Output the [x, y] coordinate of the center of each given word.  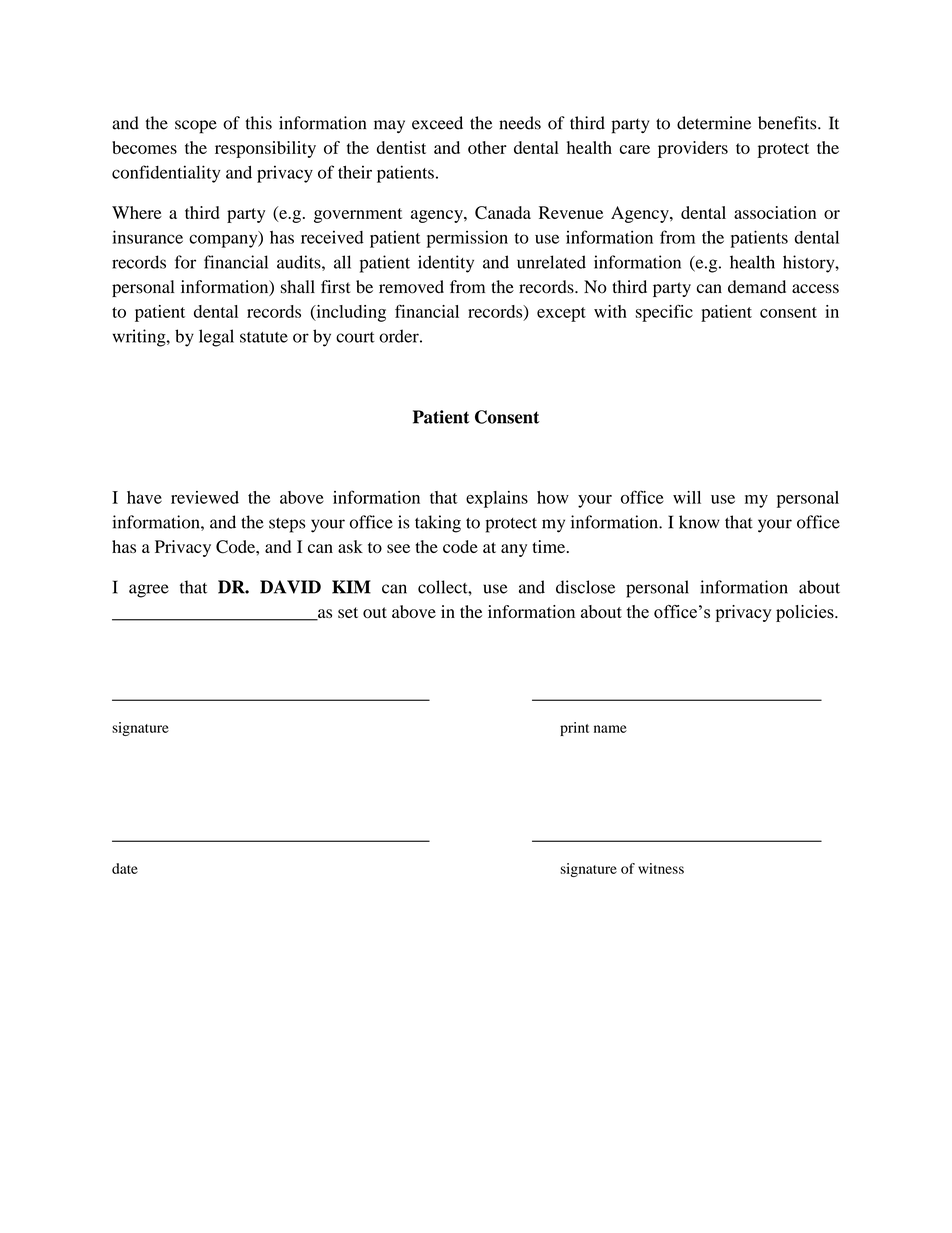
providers [693, 149]
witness [661, 868]
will [687, 497]
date [125, 868]
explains [497, 499]
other [487, 147]
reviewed [205, 497]
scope [196, 127]
